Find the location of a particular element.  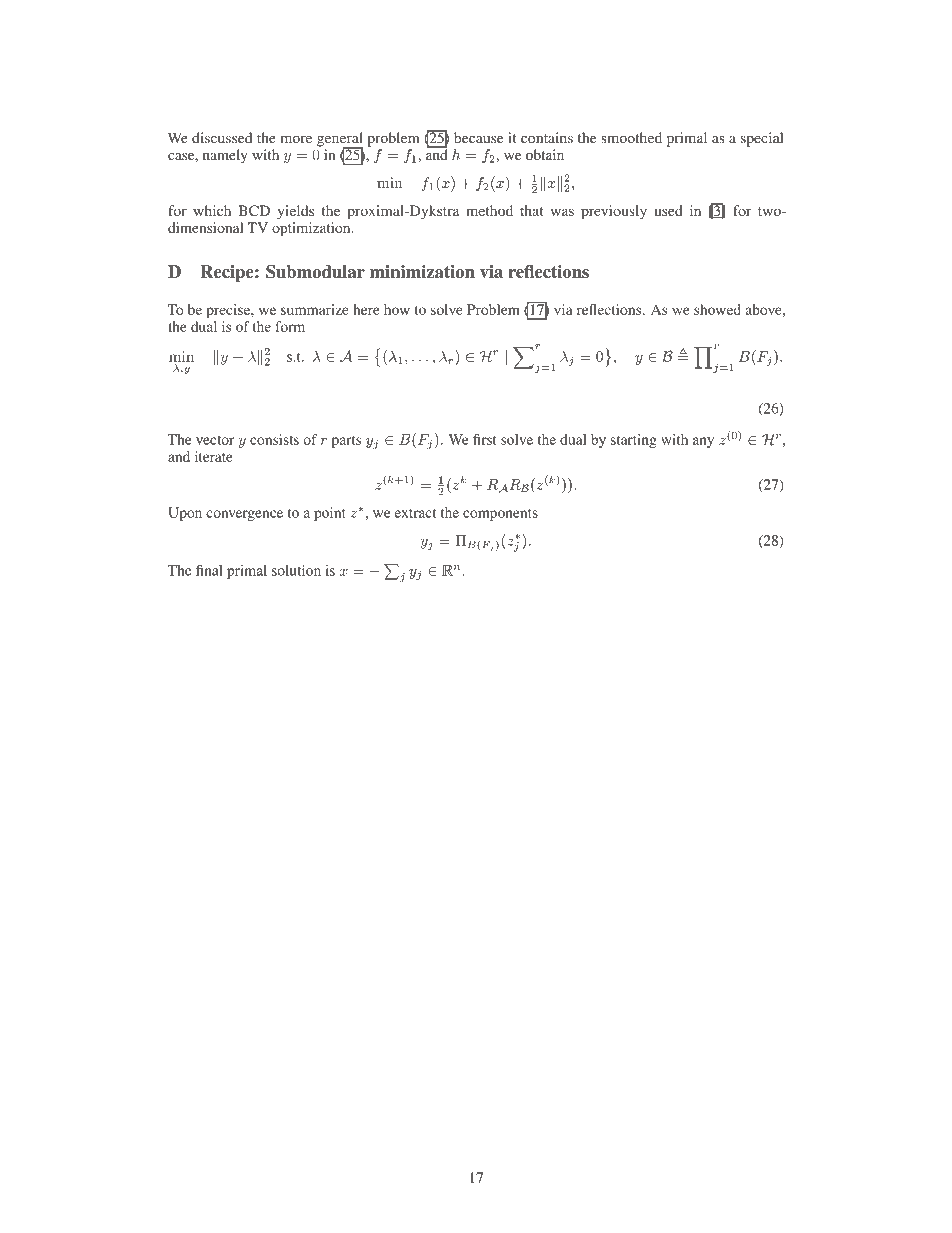

iterate is located at coordinates (214, 456).
